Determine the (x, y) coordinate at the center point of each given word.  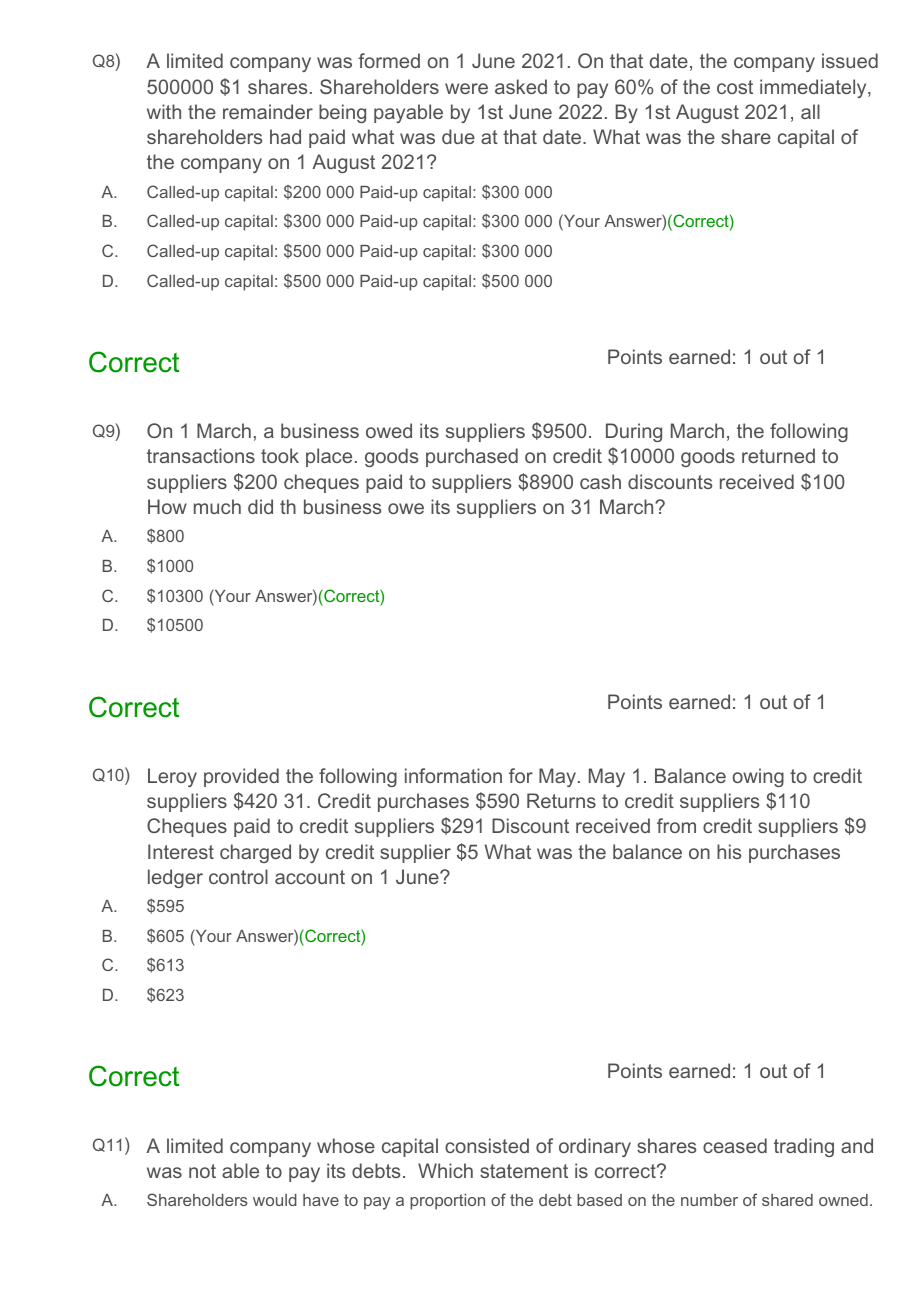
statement (524, 1171)
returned (778, 455)
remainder (268, 111)
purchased (472, 457)
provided (241, 777)
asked (521, 86)
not (202, 1171)
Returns (561, 800)
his (729, 851)
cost (735, 87)
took (280, 455)
